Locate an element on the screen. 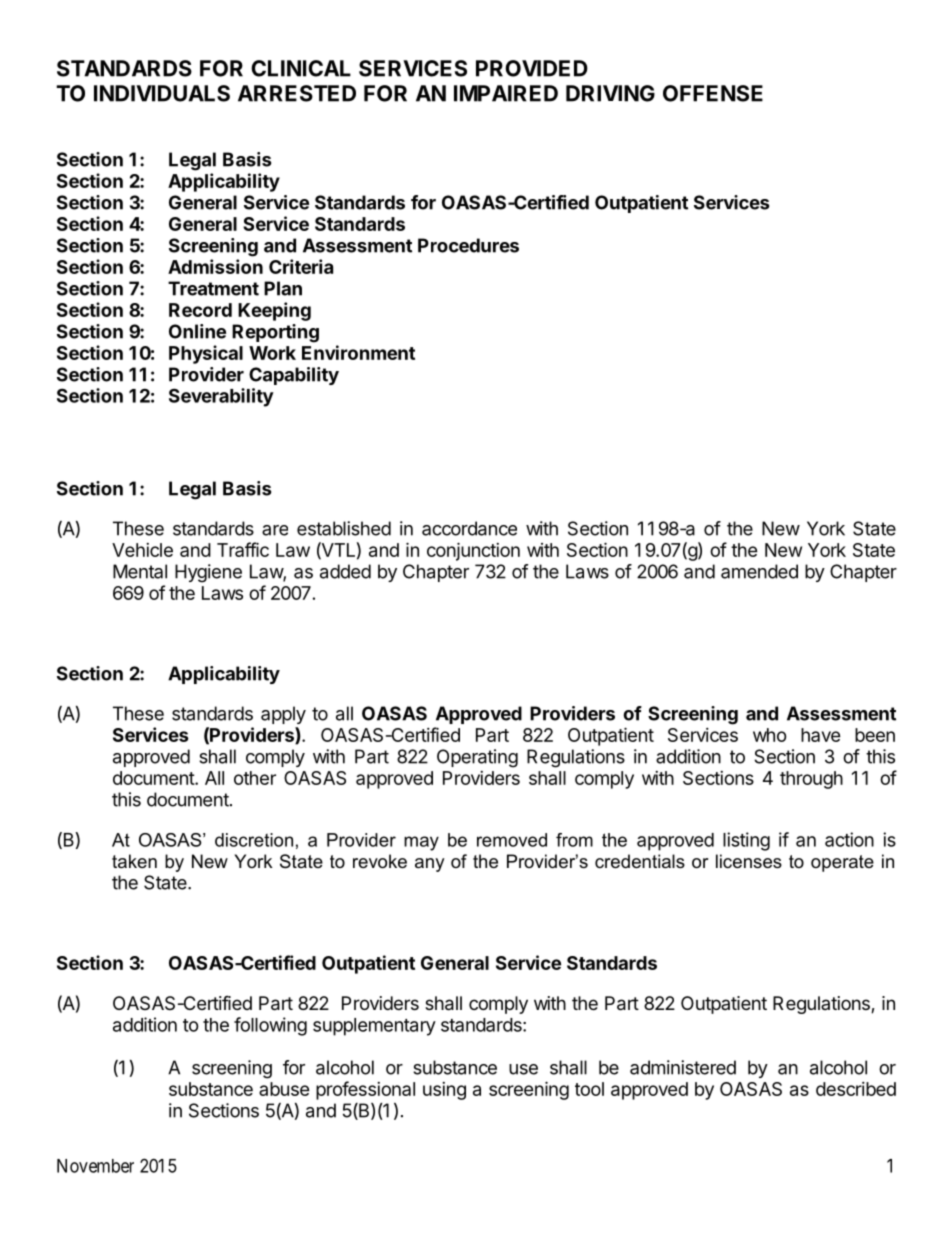  described is located at coordinates (856, 1089).
